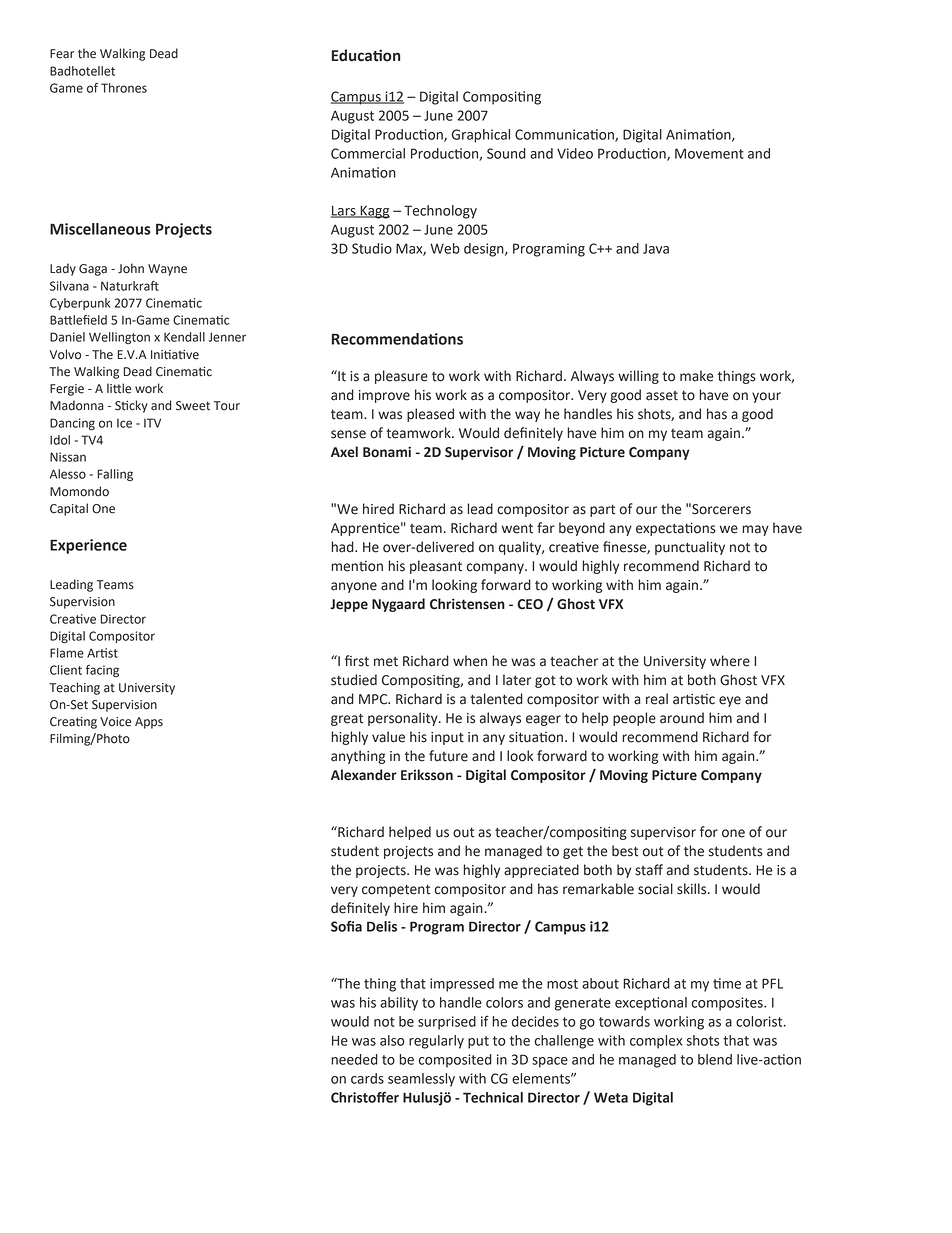 The image size is (952, 1233). What do you see at coordinates (656, 249) in the screenshot?
I see `Java` at bounding box center [656, 249].
